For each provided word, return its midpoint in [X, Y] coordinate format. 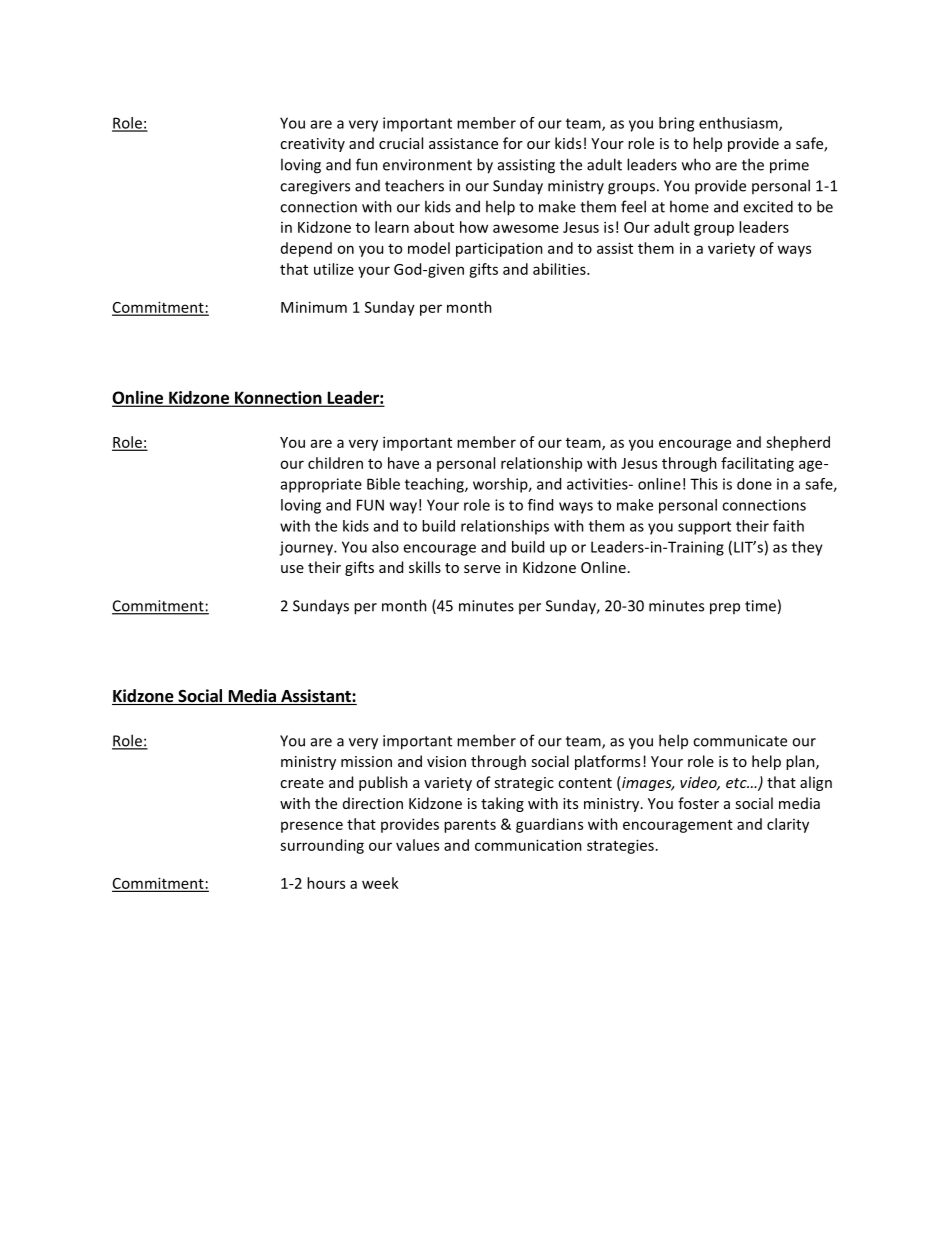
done [754, 484]
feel [633, 206]
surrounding [322, 846]
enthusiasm [739, 124]
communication [528, 845]
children [335, 463]
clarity [788, 825]
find [540, 505]
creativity [312, 145]
